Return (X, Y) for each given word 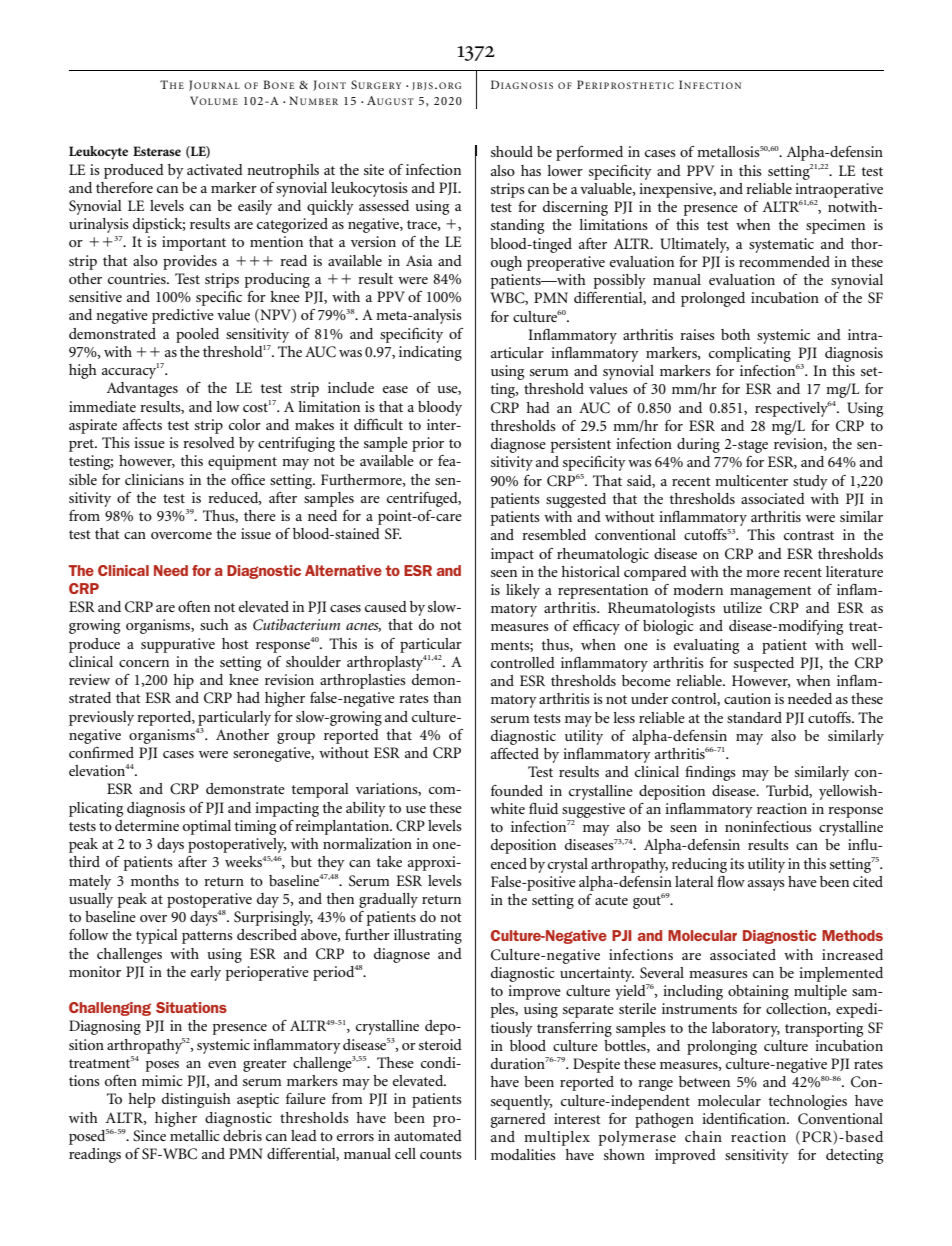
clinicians (154, 479)
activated (215, 169)
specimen (835, 226)
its (737, 863)
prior (428, 444)
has (531, 170)
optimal (207, 827)
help (142, 1100)
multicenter (751, 480)
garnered (518, 1120)
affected (515, 753)
